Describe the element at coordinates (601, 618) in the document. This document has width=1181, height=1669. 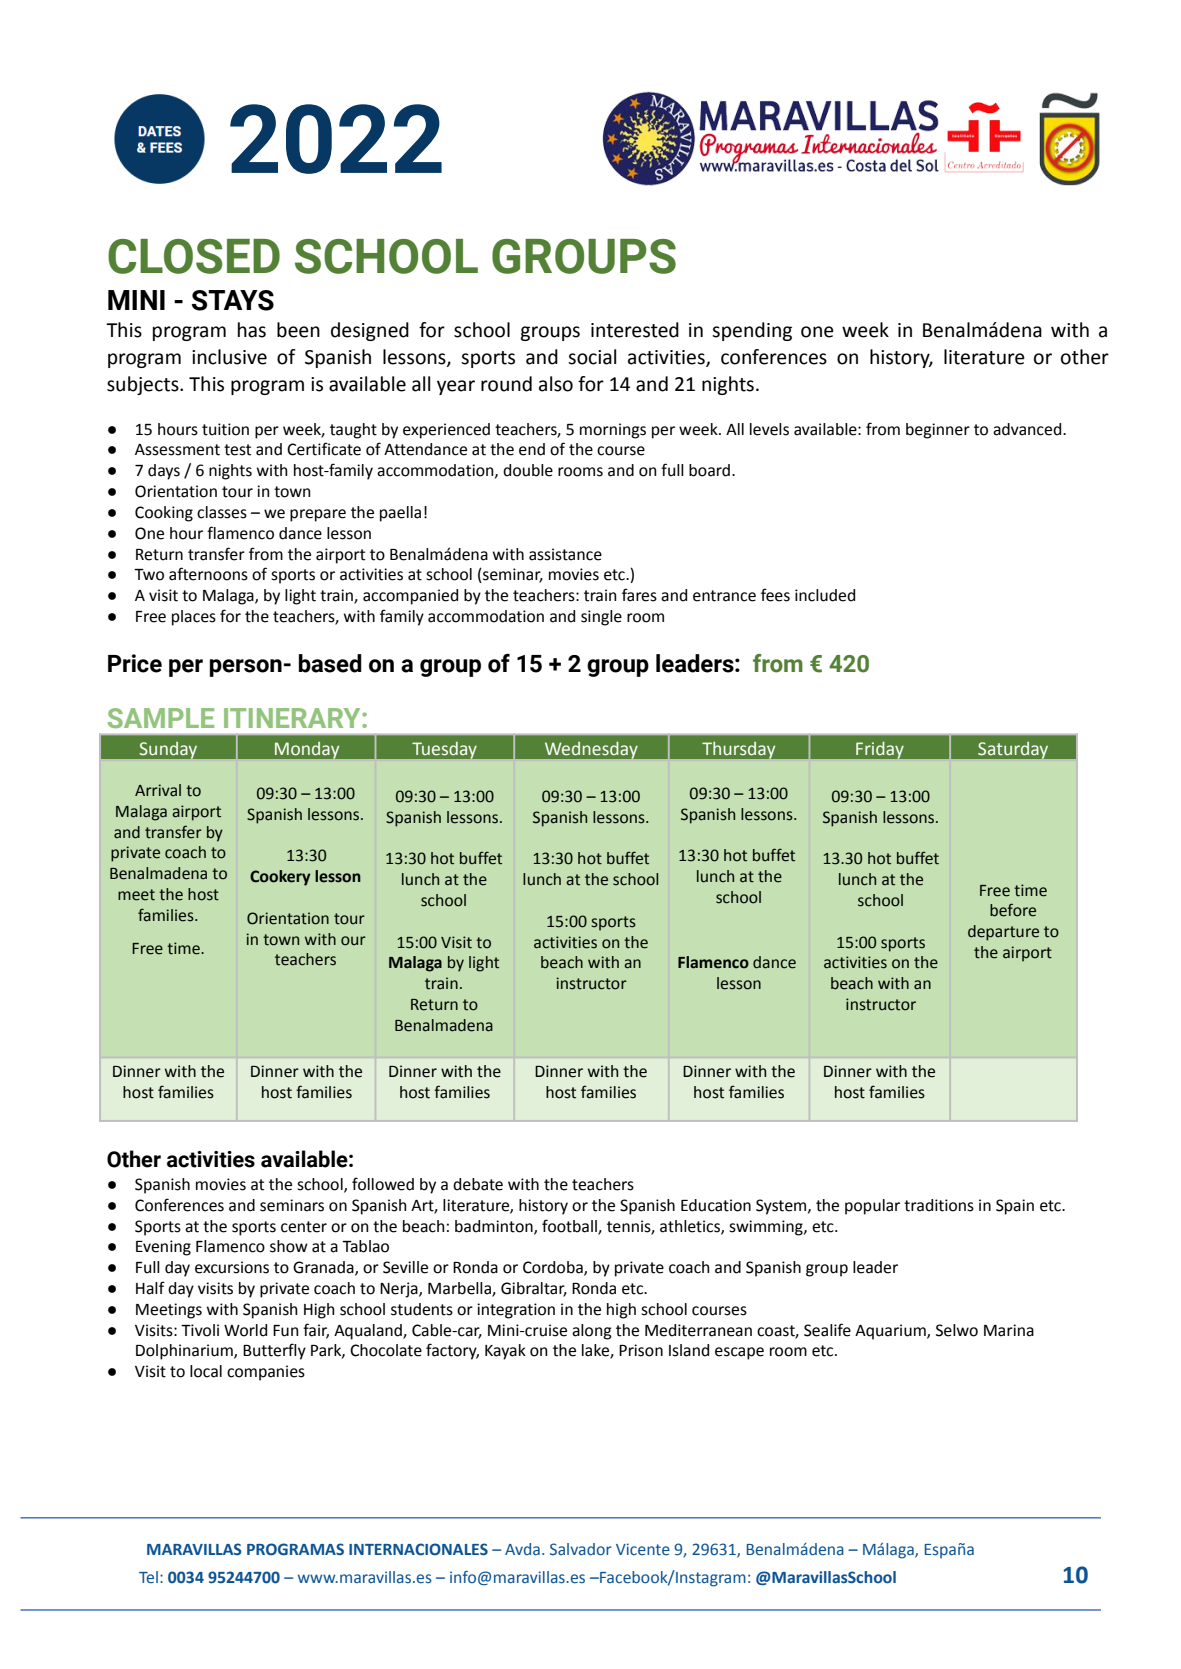
I see `single` at that location.
